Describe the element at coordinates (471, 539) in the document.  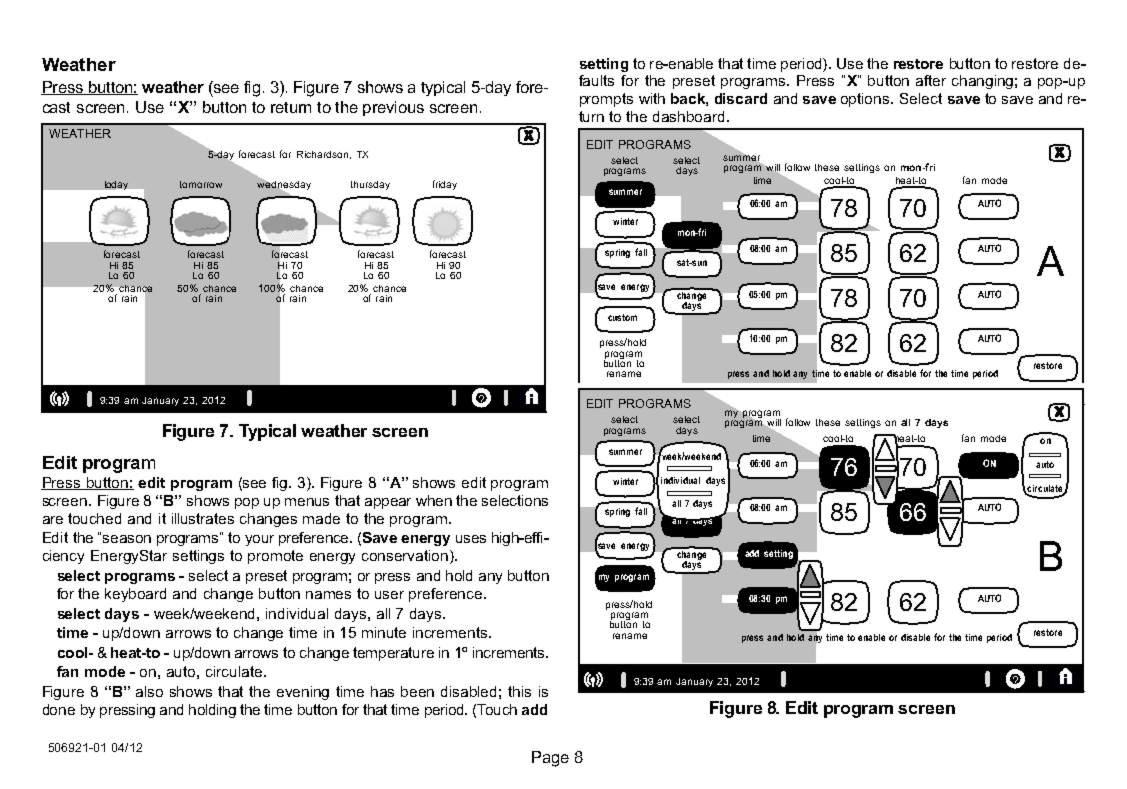
I see `uses` at that location.
